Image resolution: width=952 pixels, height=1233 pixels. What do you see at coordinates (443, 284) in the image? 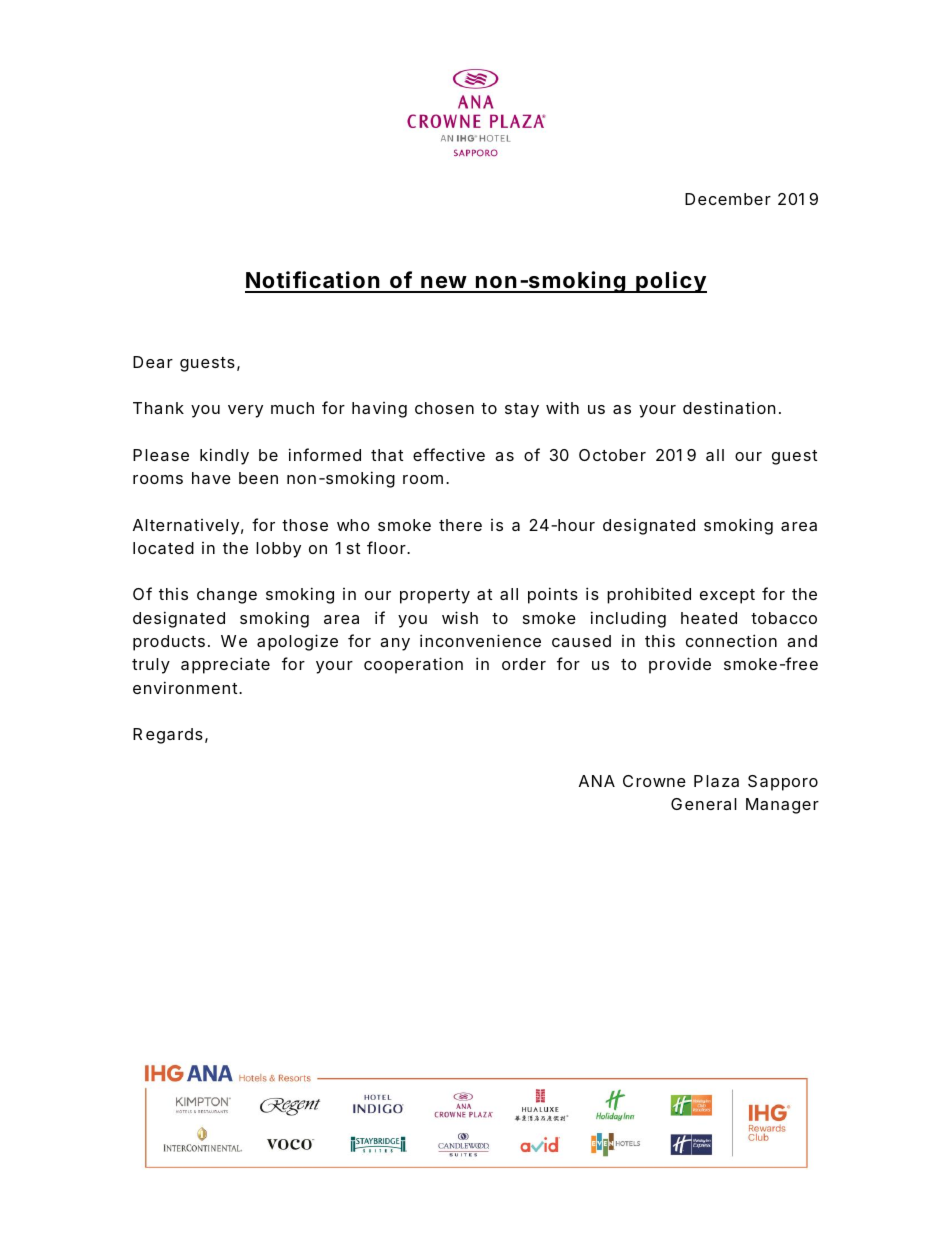
I see `new` at bounding box center [443, 284].
